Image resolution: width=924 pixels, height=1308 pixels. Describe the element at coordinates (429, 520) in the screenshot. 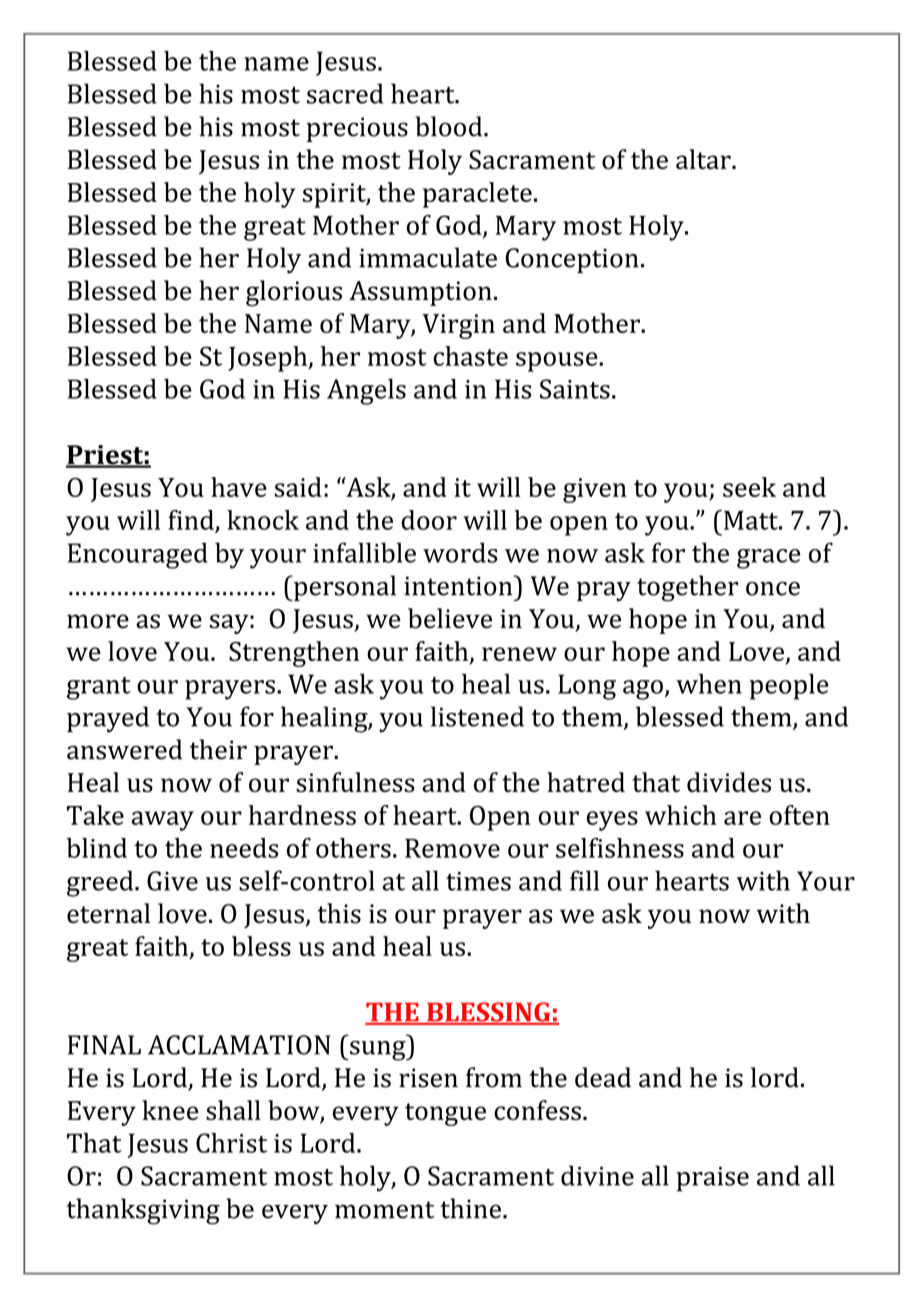

I see `door` at that location.
